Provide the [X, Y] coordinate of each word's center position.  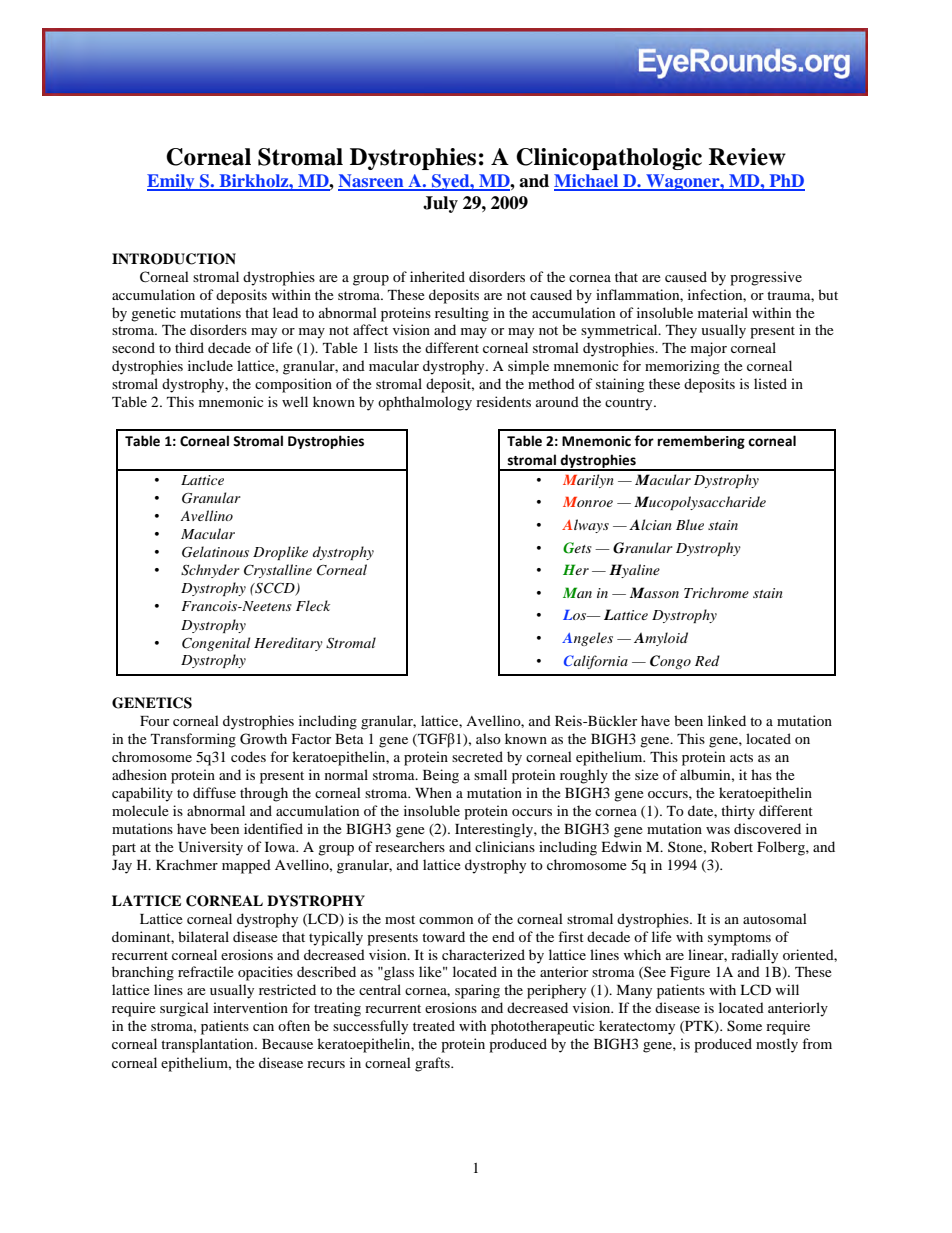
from [817, 1043]
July [440, 204]
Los [576, 615]
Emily [172, 182]
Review [747, 157]
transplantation [208, 1045]
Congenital [216, 644]
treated [434, 1025]
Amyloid [661, 639]
